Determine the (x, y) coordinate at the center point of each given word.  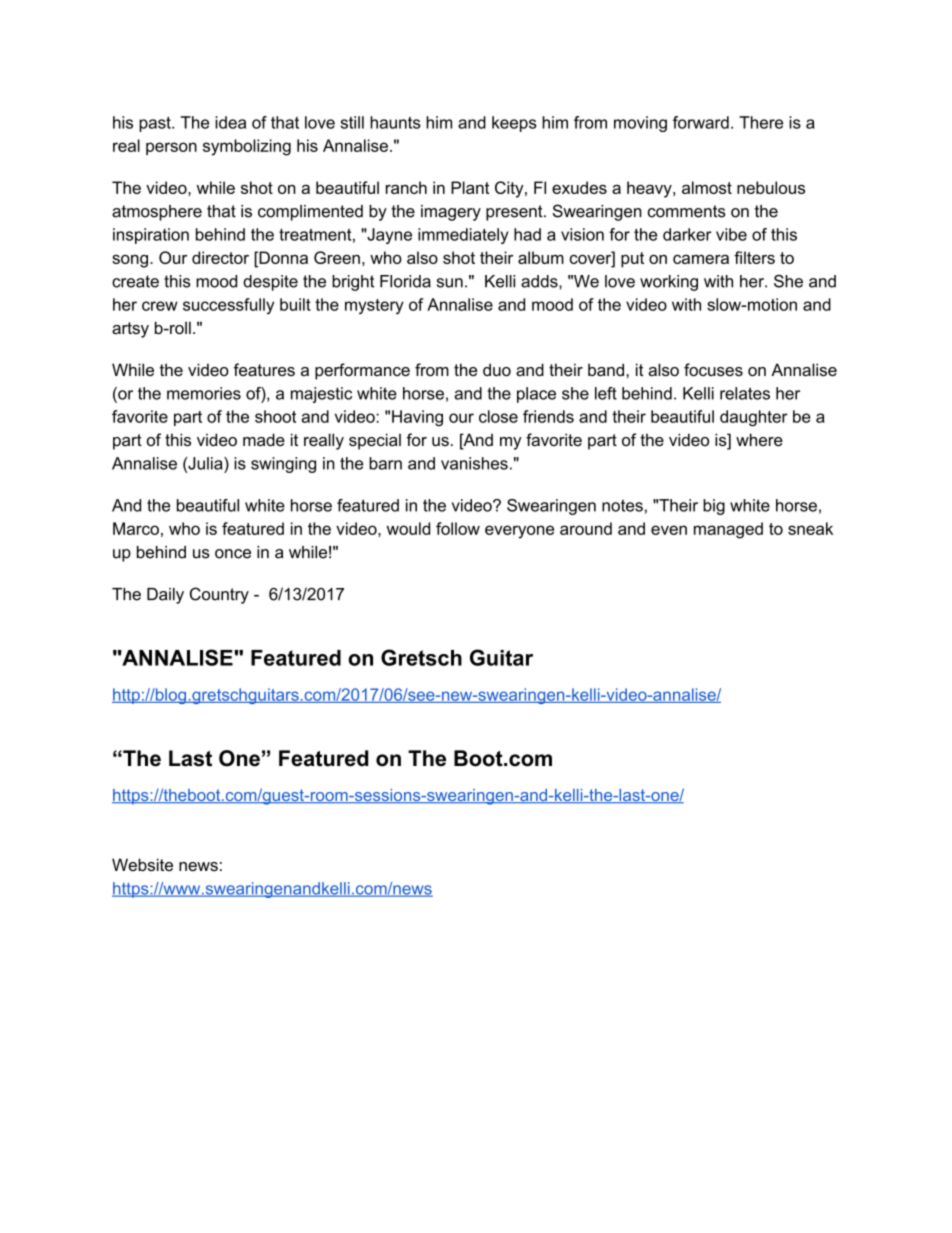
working (669, 283)
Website (142, 864)
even (669, 530)
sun (450, 283)
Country (219, 595)
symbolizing (247, 147)
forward (701, 122)
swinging (283, 465)
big (714, 507)
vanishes (474, 463)
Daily (165, 596)
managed (728, 530)
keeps (514, 124)
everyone (519, 532)
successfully (228, 306)
